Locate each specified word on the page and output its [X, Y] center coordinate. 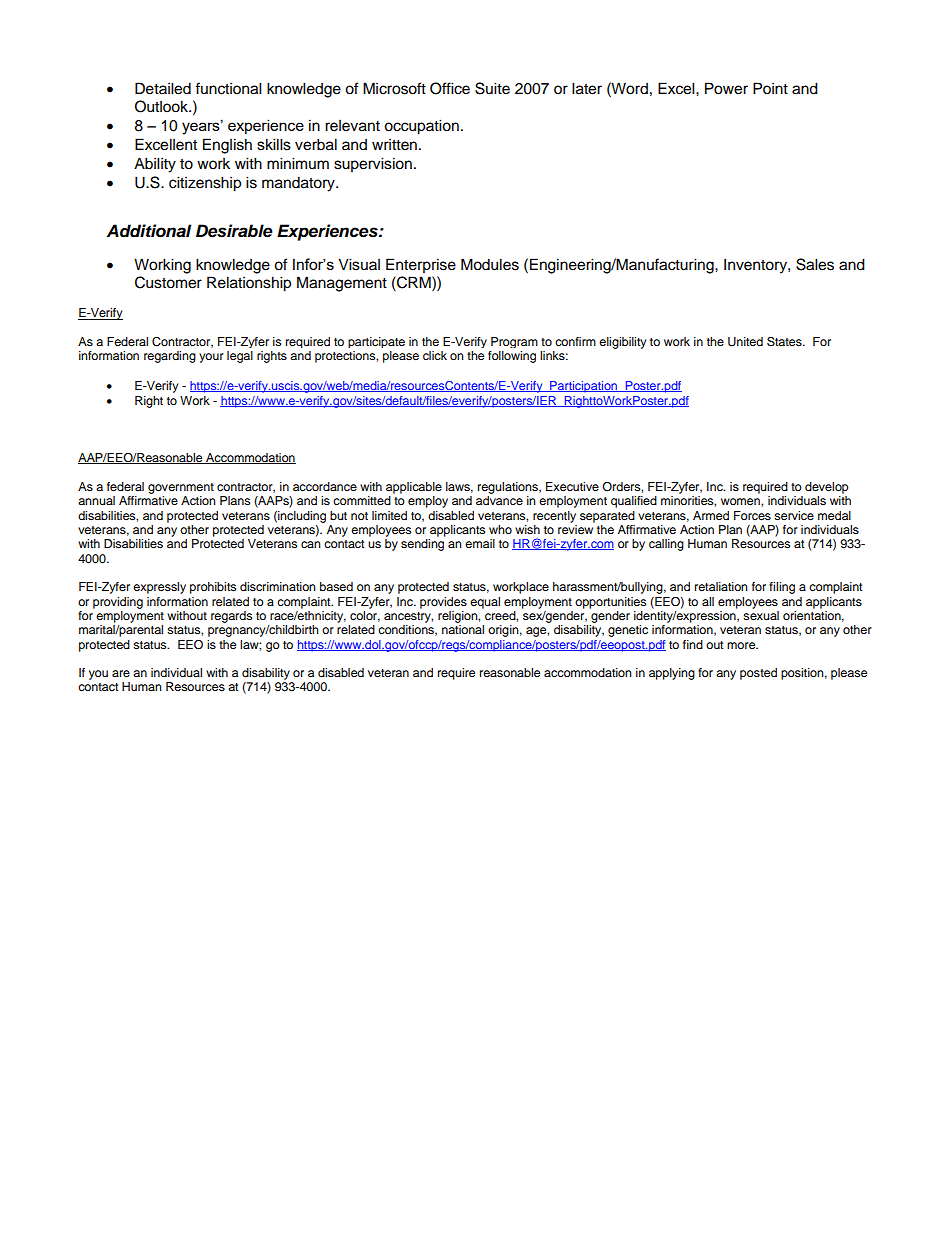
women [741, 501]
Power [726, 88]
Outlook [163, 106]
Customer [168, 282]
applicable [414, 488]
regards [231, 617]
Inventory [756, 266]
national [463, 629]
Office [450, 88]
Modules [490, 264]
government [181, 488]
